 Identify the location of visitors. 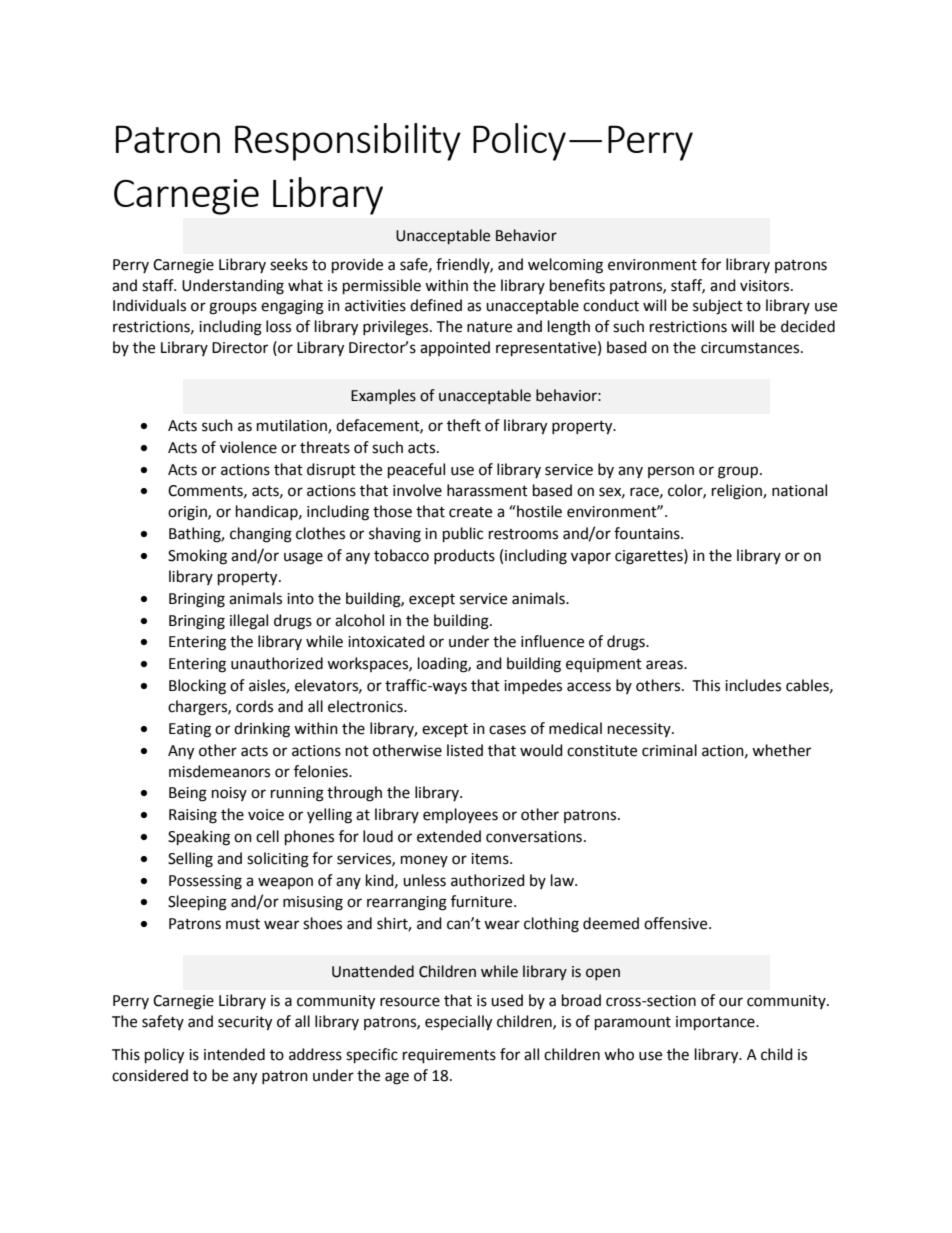
(766, 286).
